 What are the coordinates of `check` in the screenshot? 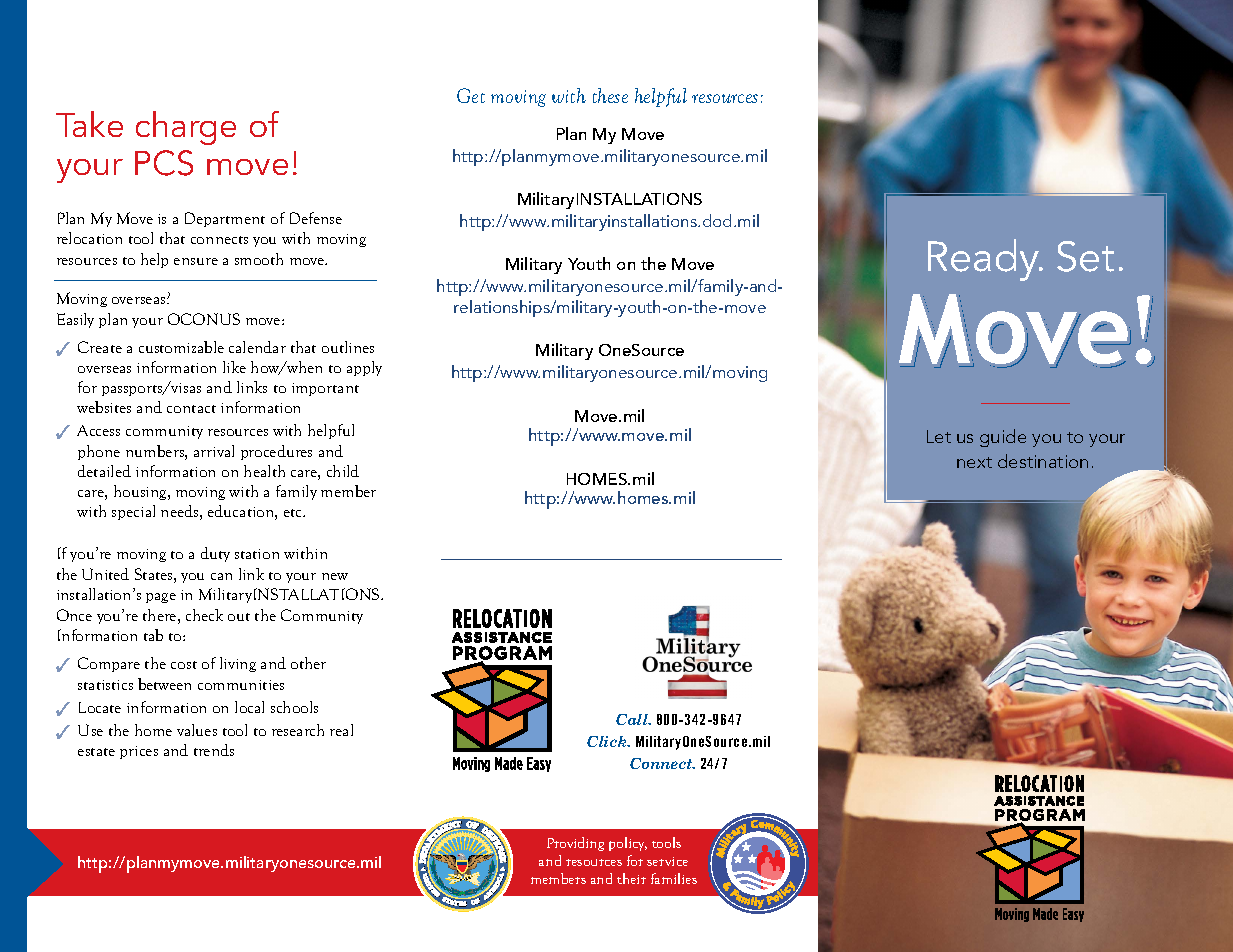 It's located at (204, 615).
